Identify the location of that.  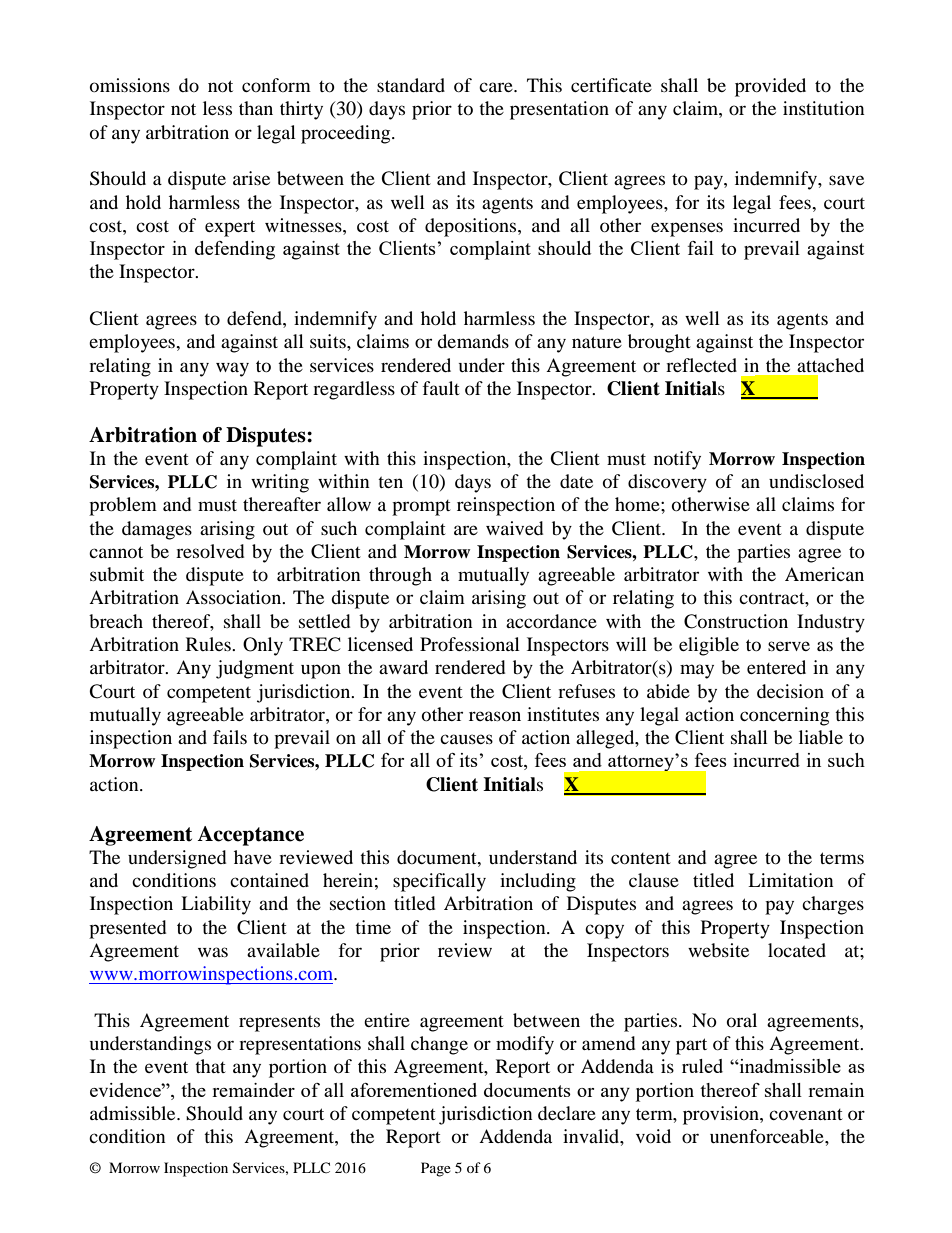
(210, 1066).
